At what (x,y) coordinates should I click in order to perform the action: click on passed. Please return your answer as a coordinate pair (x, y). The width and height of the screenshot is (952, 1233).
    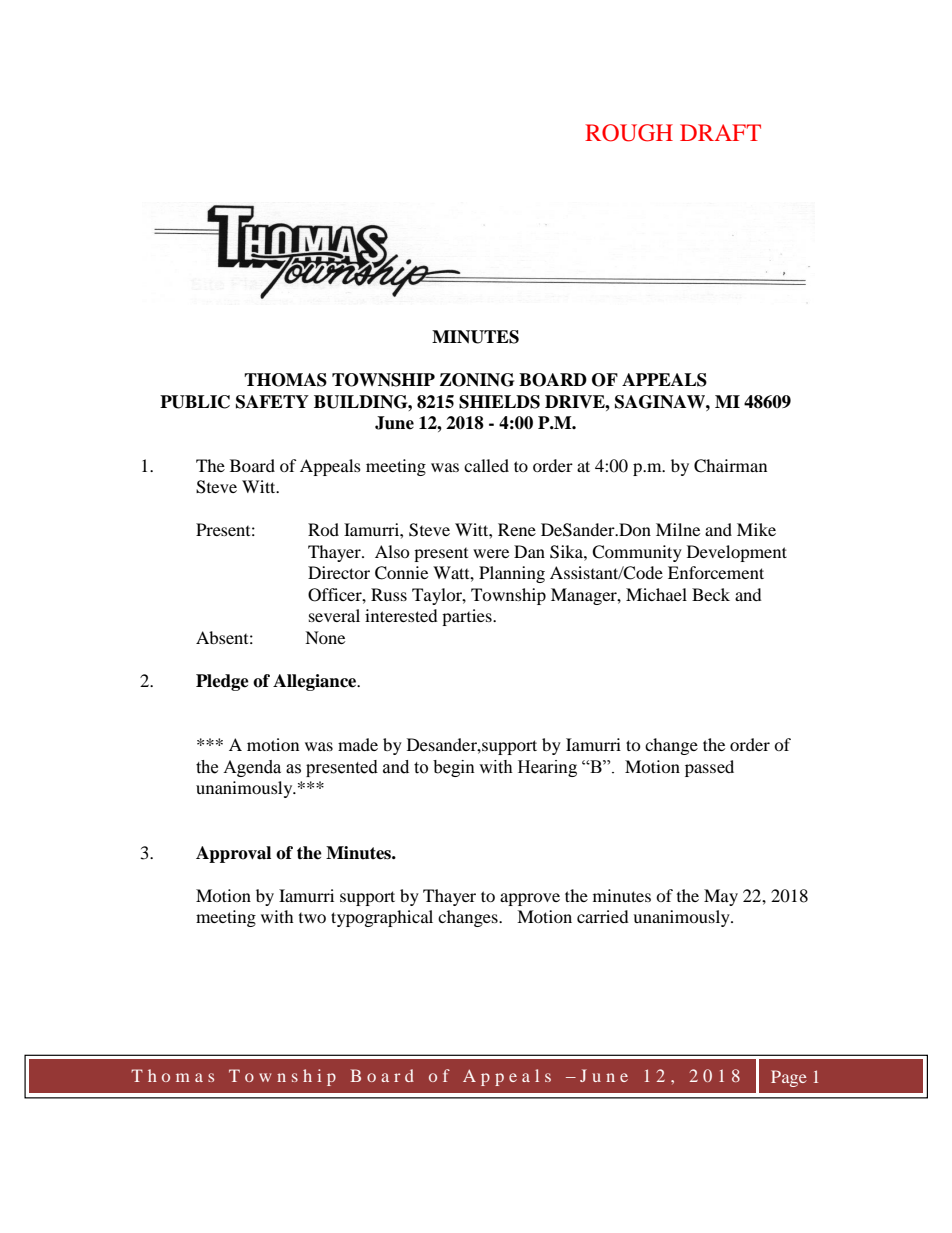
    Looking at the image, I should click on (709, 768).
